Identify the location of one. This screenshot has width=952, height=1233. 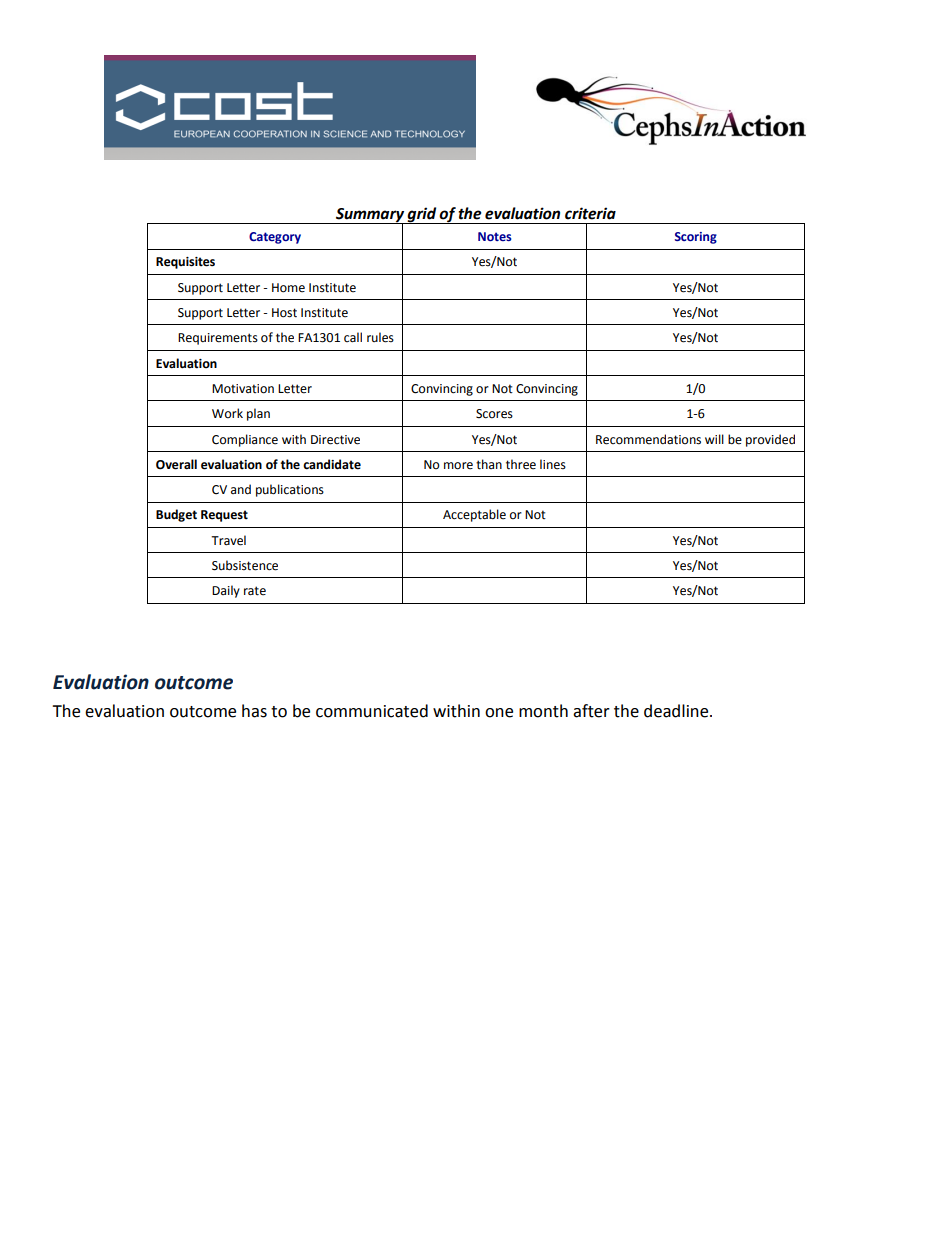
(499, 713).
